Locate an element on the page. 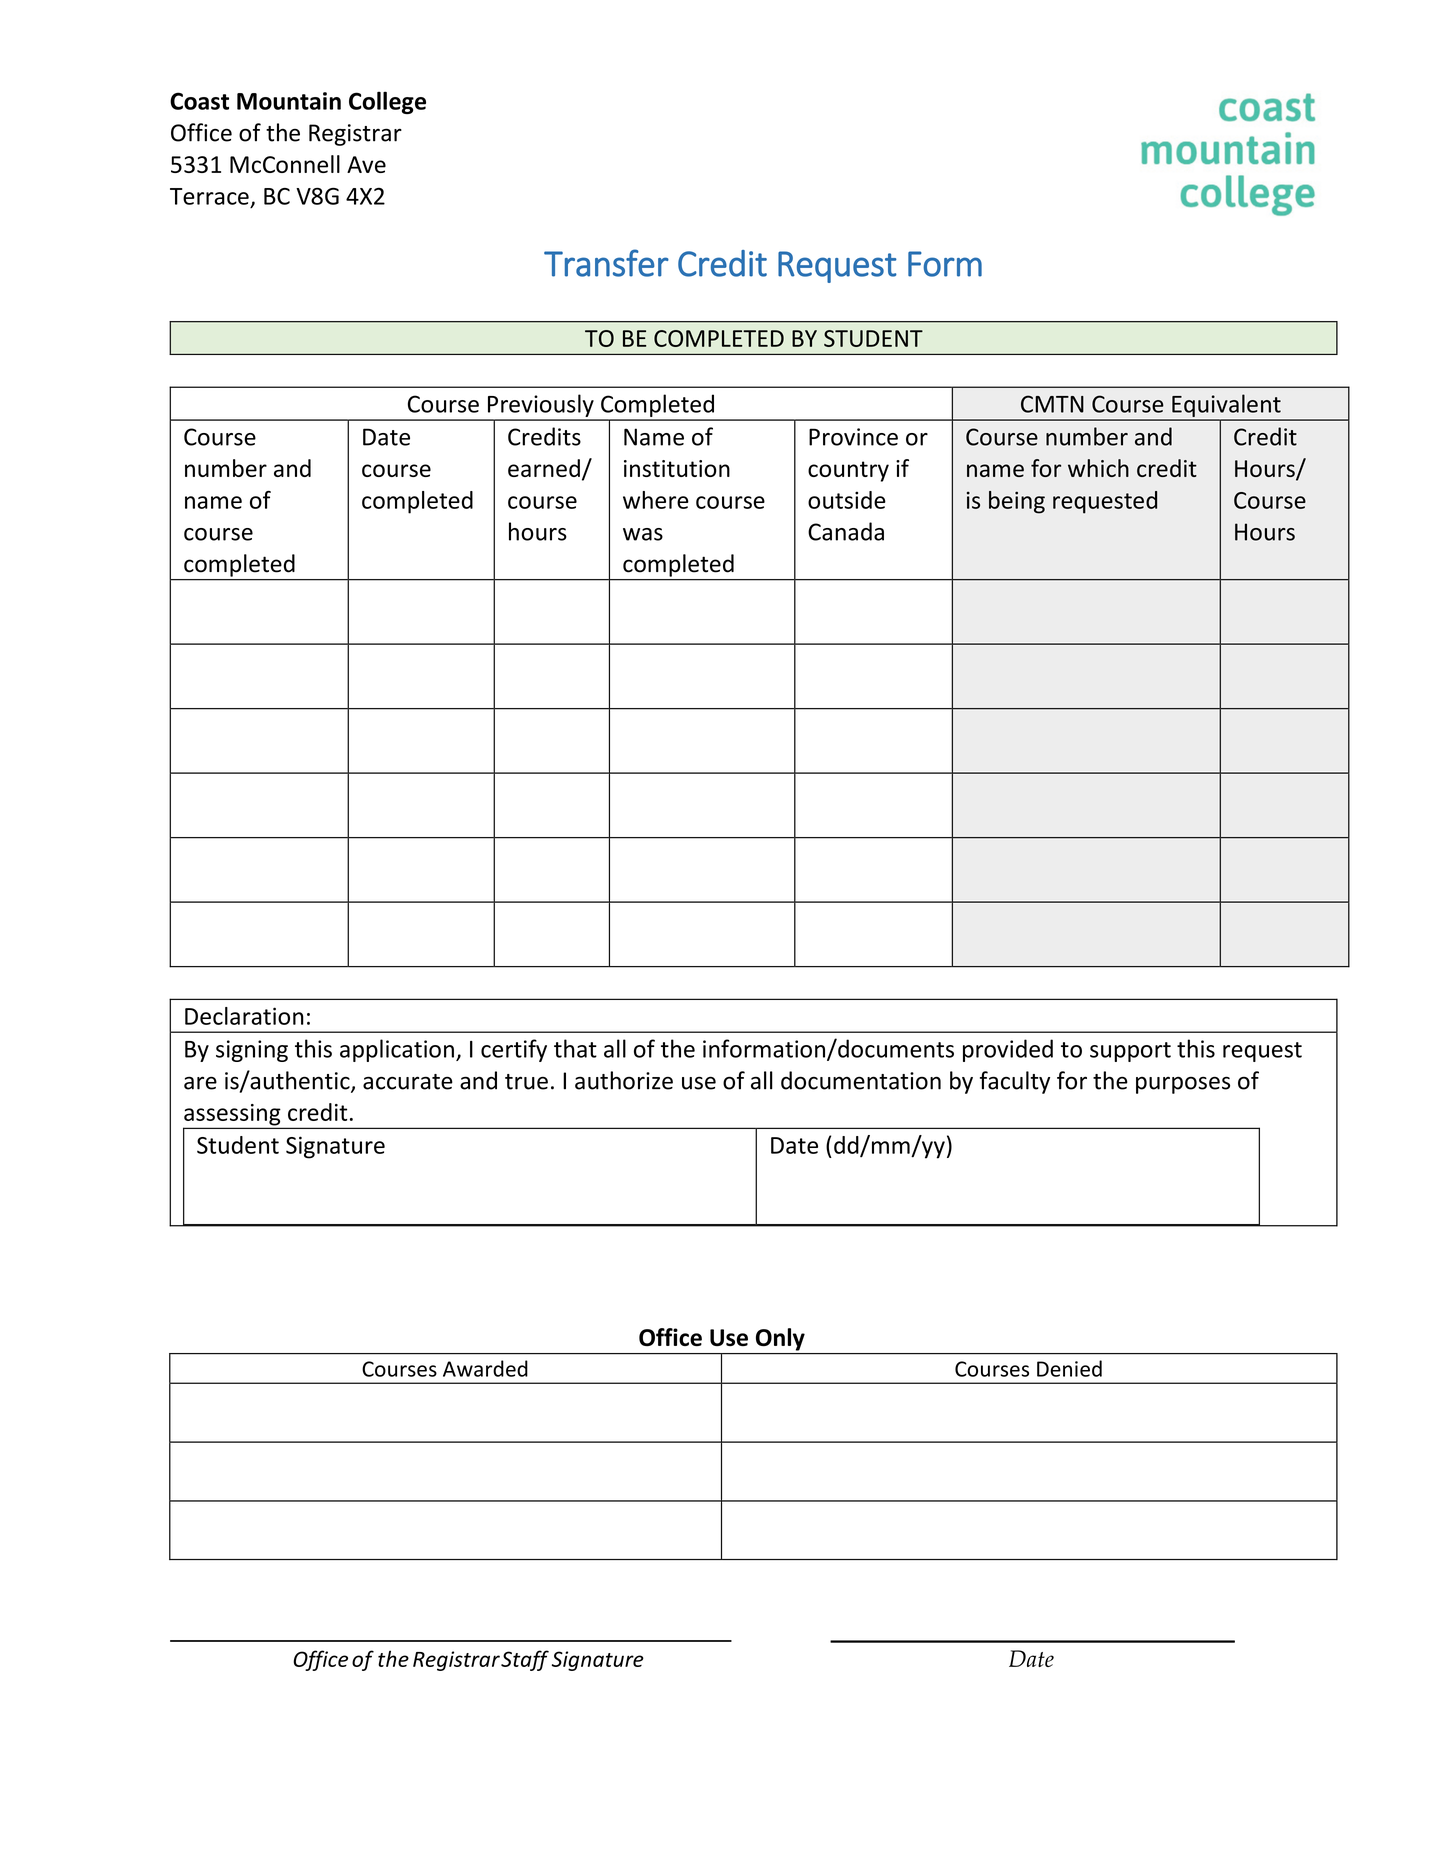 The image size is (1443, 1867). Only is located at coordinates (780, 1339).
